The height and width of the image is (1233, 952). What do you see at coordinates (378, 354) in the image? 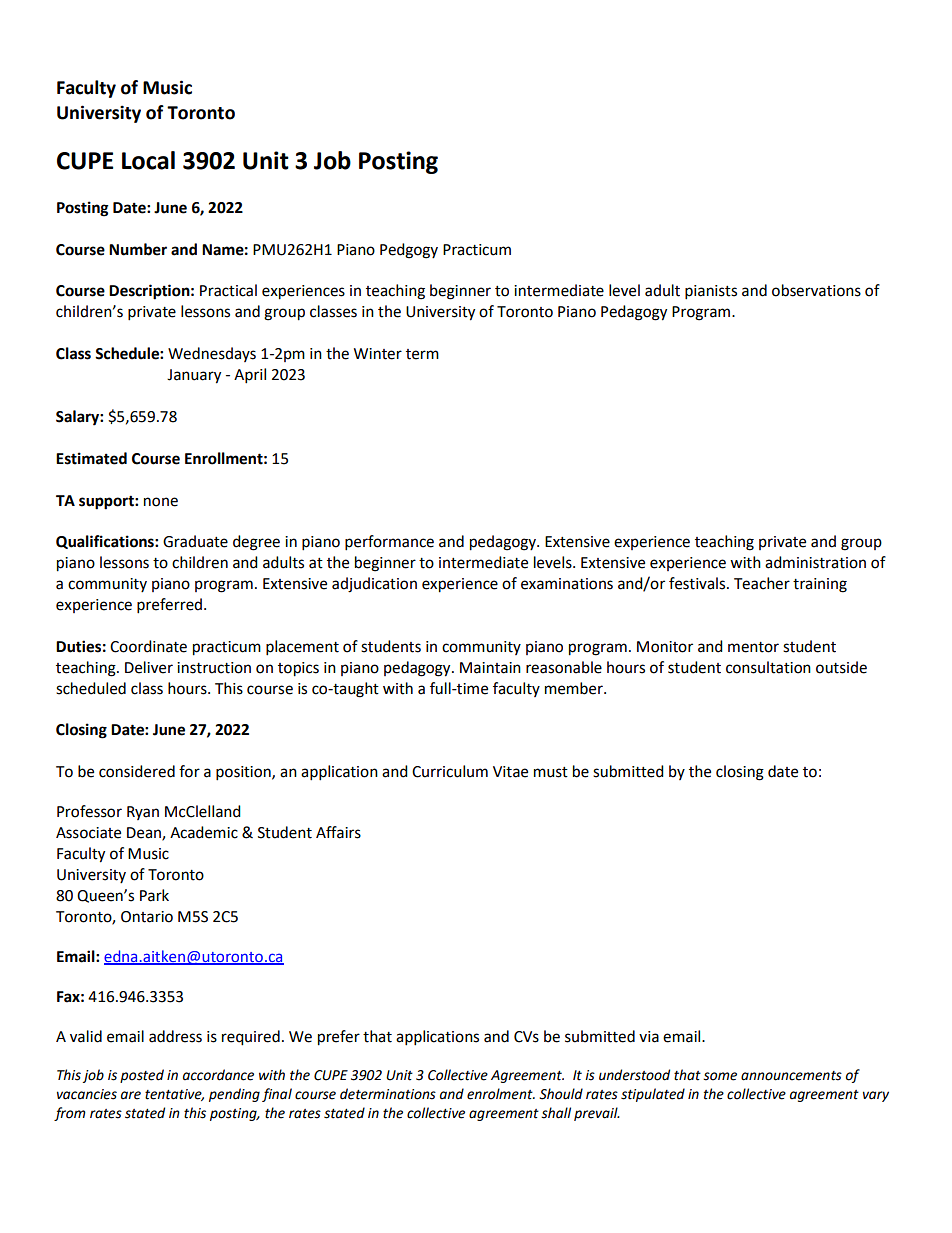
I see `Winter` at bounding box center [378, 354].
